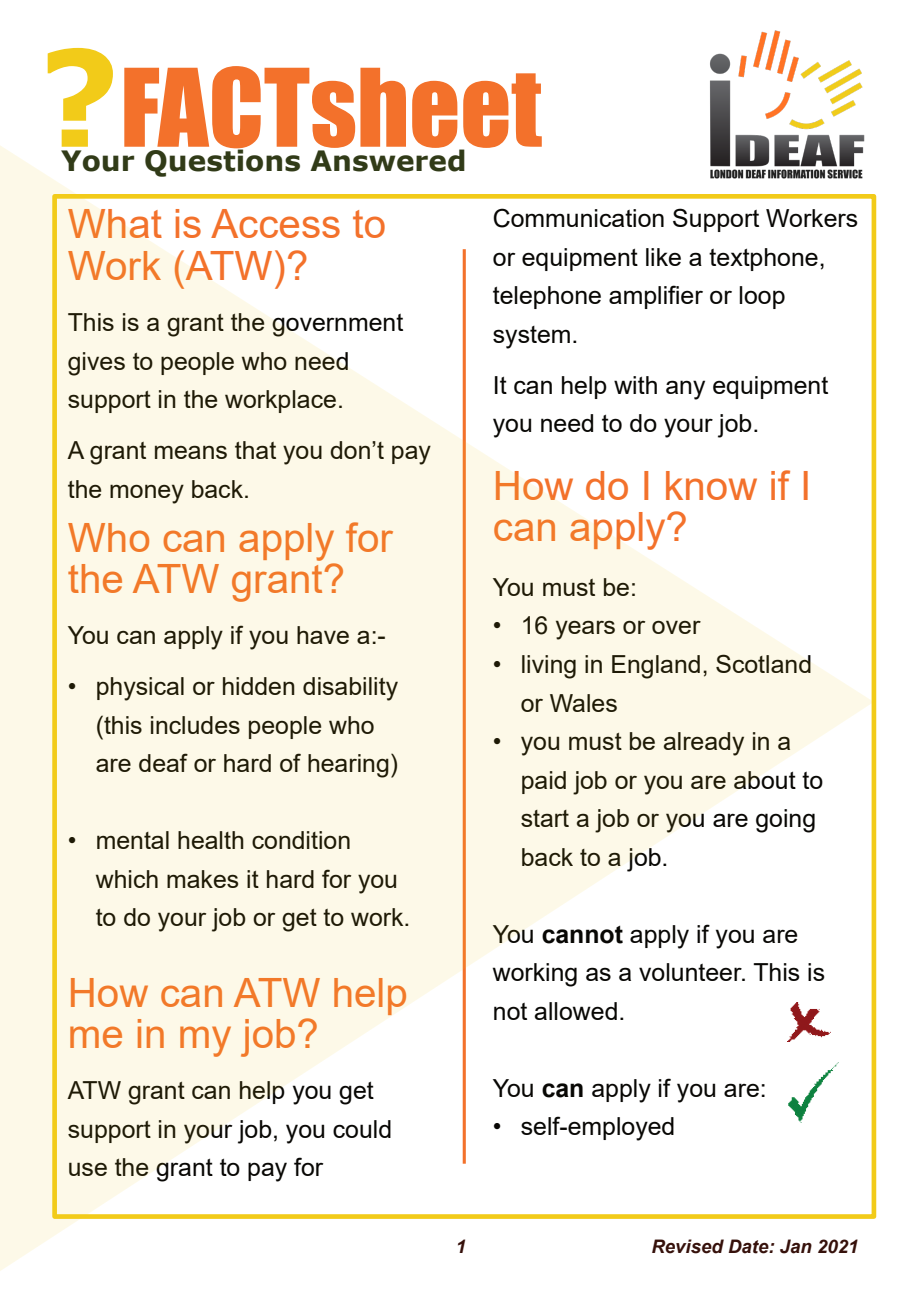  Describe the element at coordinates (663, 257) in the document. I see `like` at that location.
